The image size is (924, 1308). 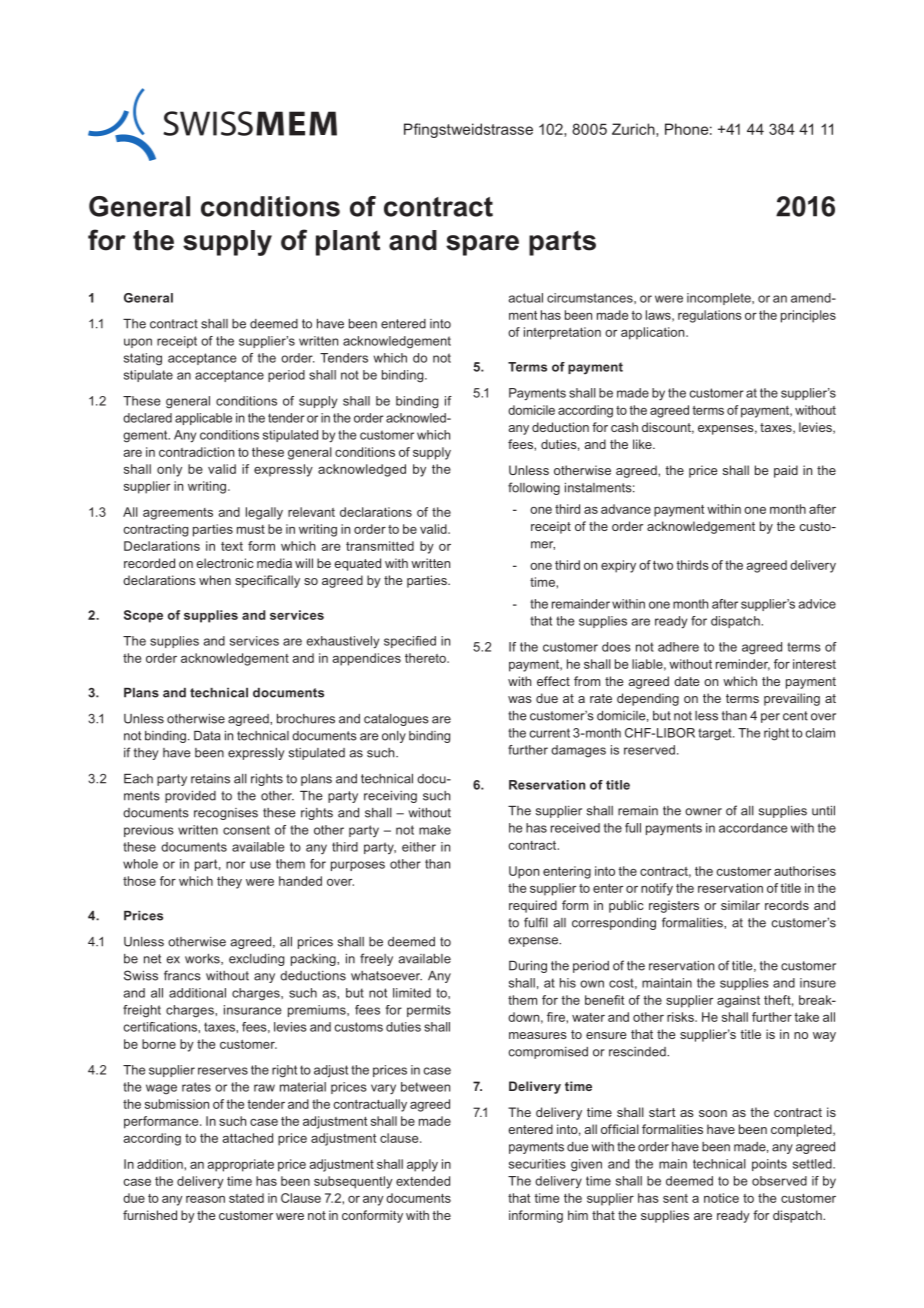 What do you see at coordinates (520, 699) in the page?
I see `was` at bounding box center [520, 699].
